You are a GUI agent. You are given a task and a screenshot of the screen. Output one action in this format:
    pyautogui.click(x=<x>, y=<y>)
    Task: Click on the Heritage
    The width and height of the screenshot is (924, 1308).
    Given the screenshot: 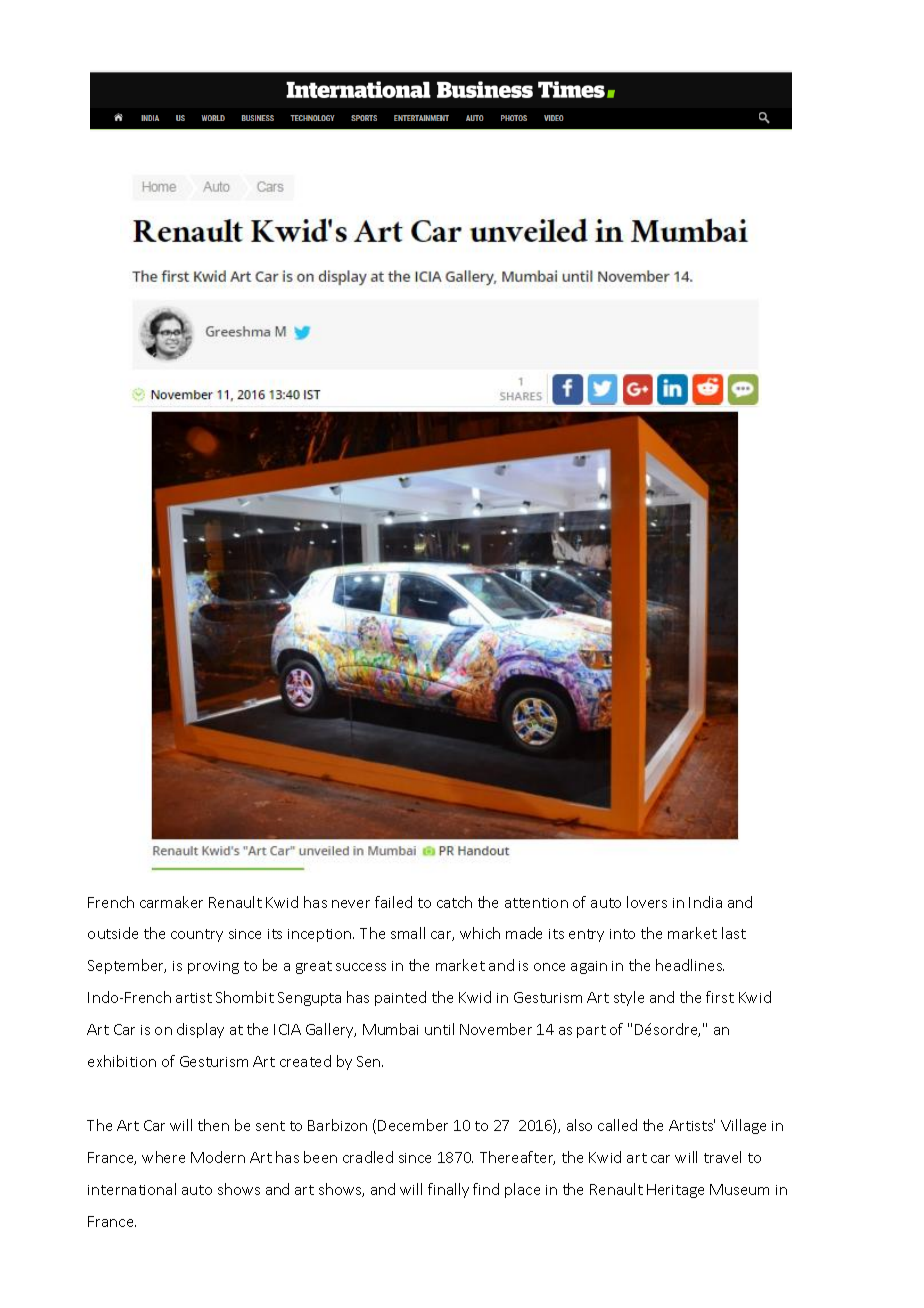 What is the action you would take?
    pyautogui.click(x=675, y=1191)
